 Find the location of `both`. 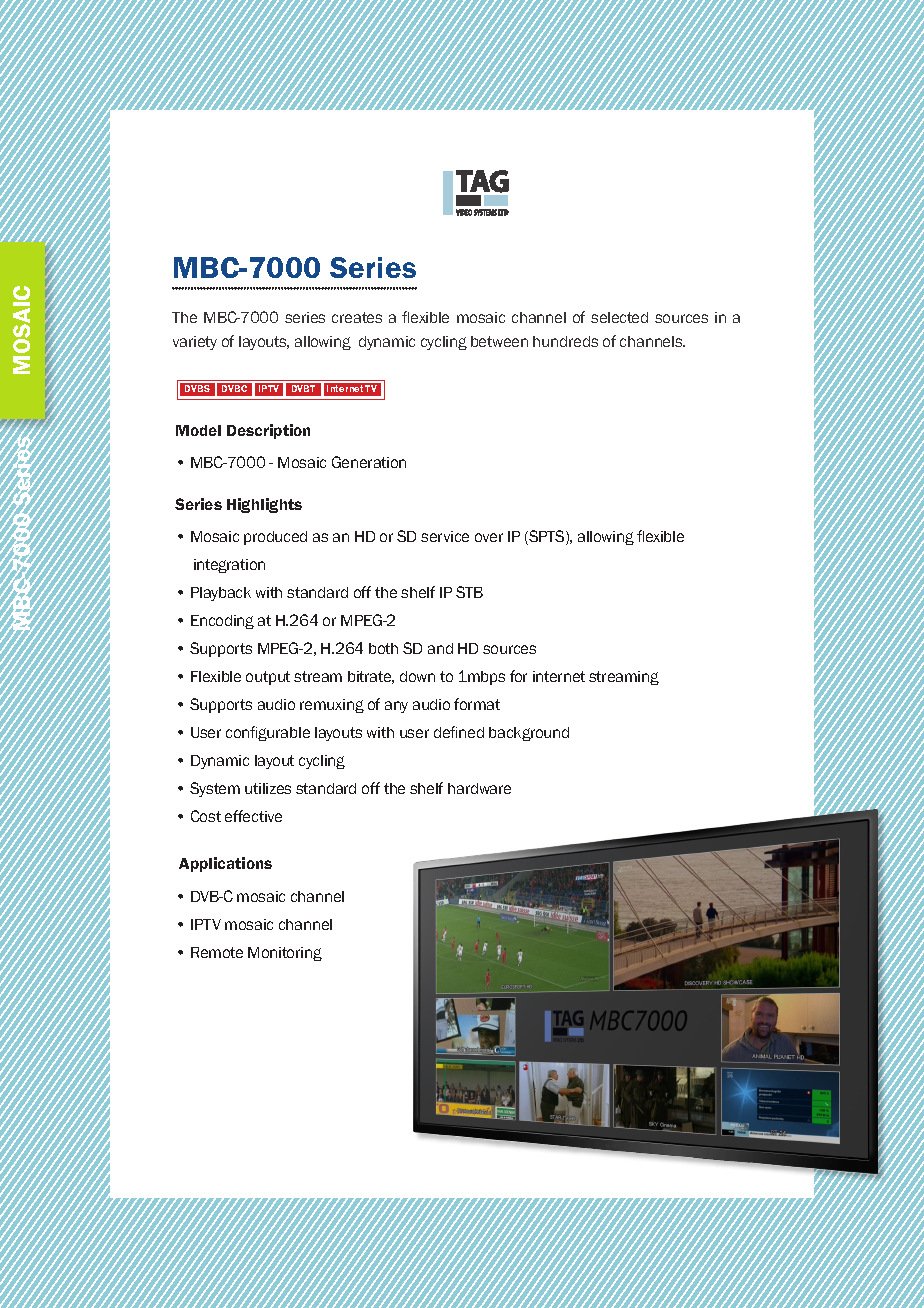

both is located at coordinates (383, 648).
